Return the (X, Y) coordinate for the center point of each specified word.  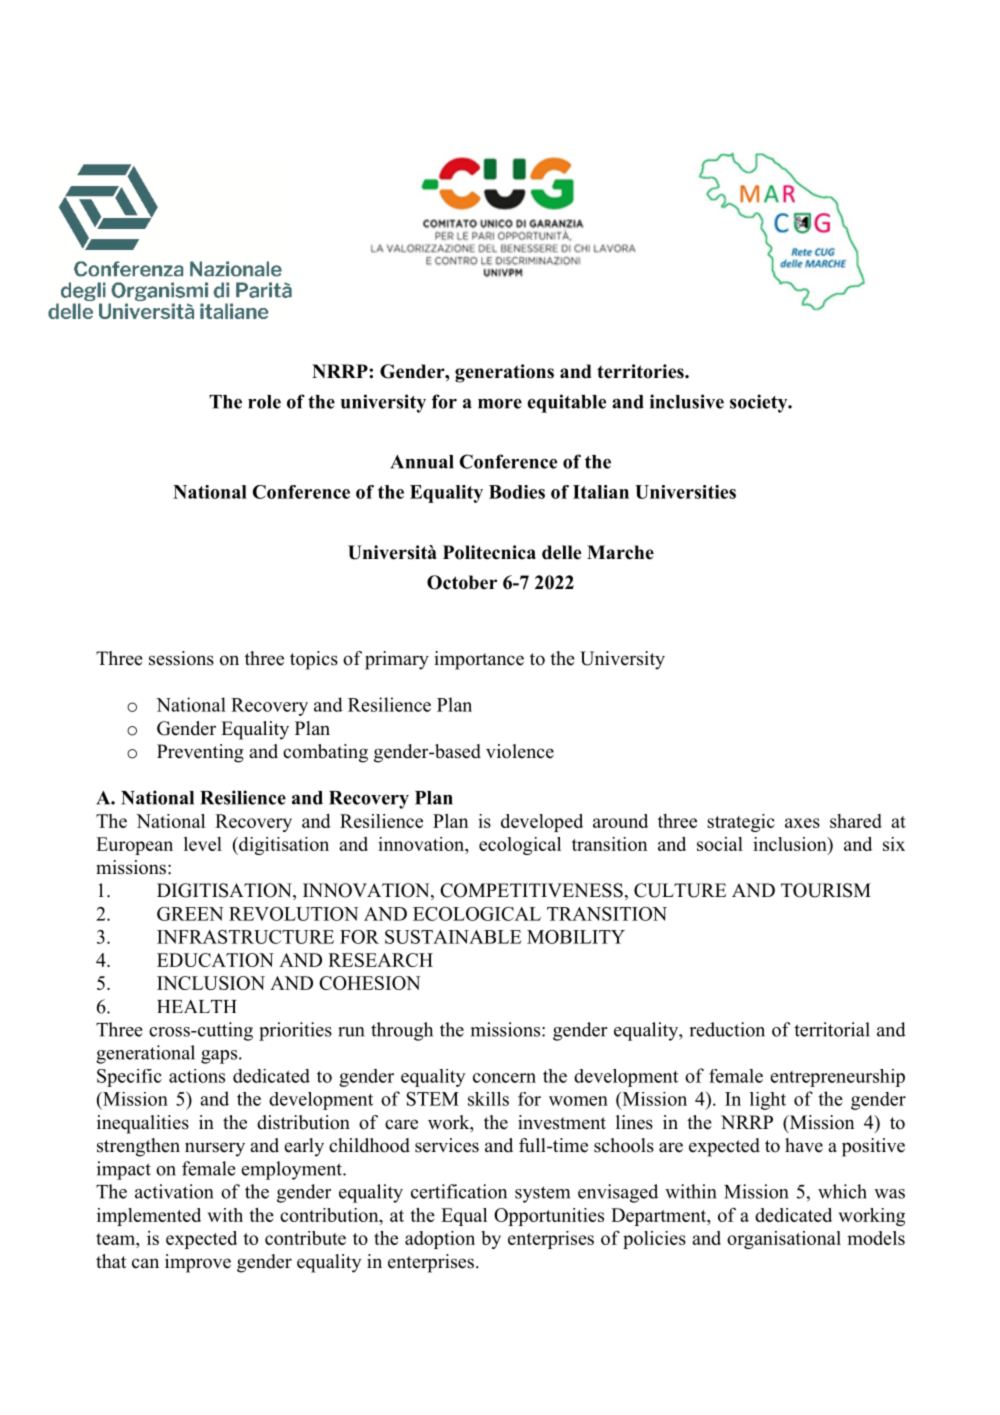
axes (802, 823)
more (500, 403)
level (203, 844)
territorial (832, 1029)
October (462, 582)
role (264, 402)
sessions (181, 658)
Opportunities (549, 1217)
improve (198, 1263)
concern (504, 1078)
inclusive (687, 401)
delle (561, 552)
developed (542, 823)
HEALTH (197, 1006)
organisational (784, 1240)
